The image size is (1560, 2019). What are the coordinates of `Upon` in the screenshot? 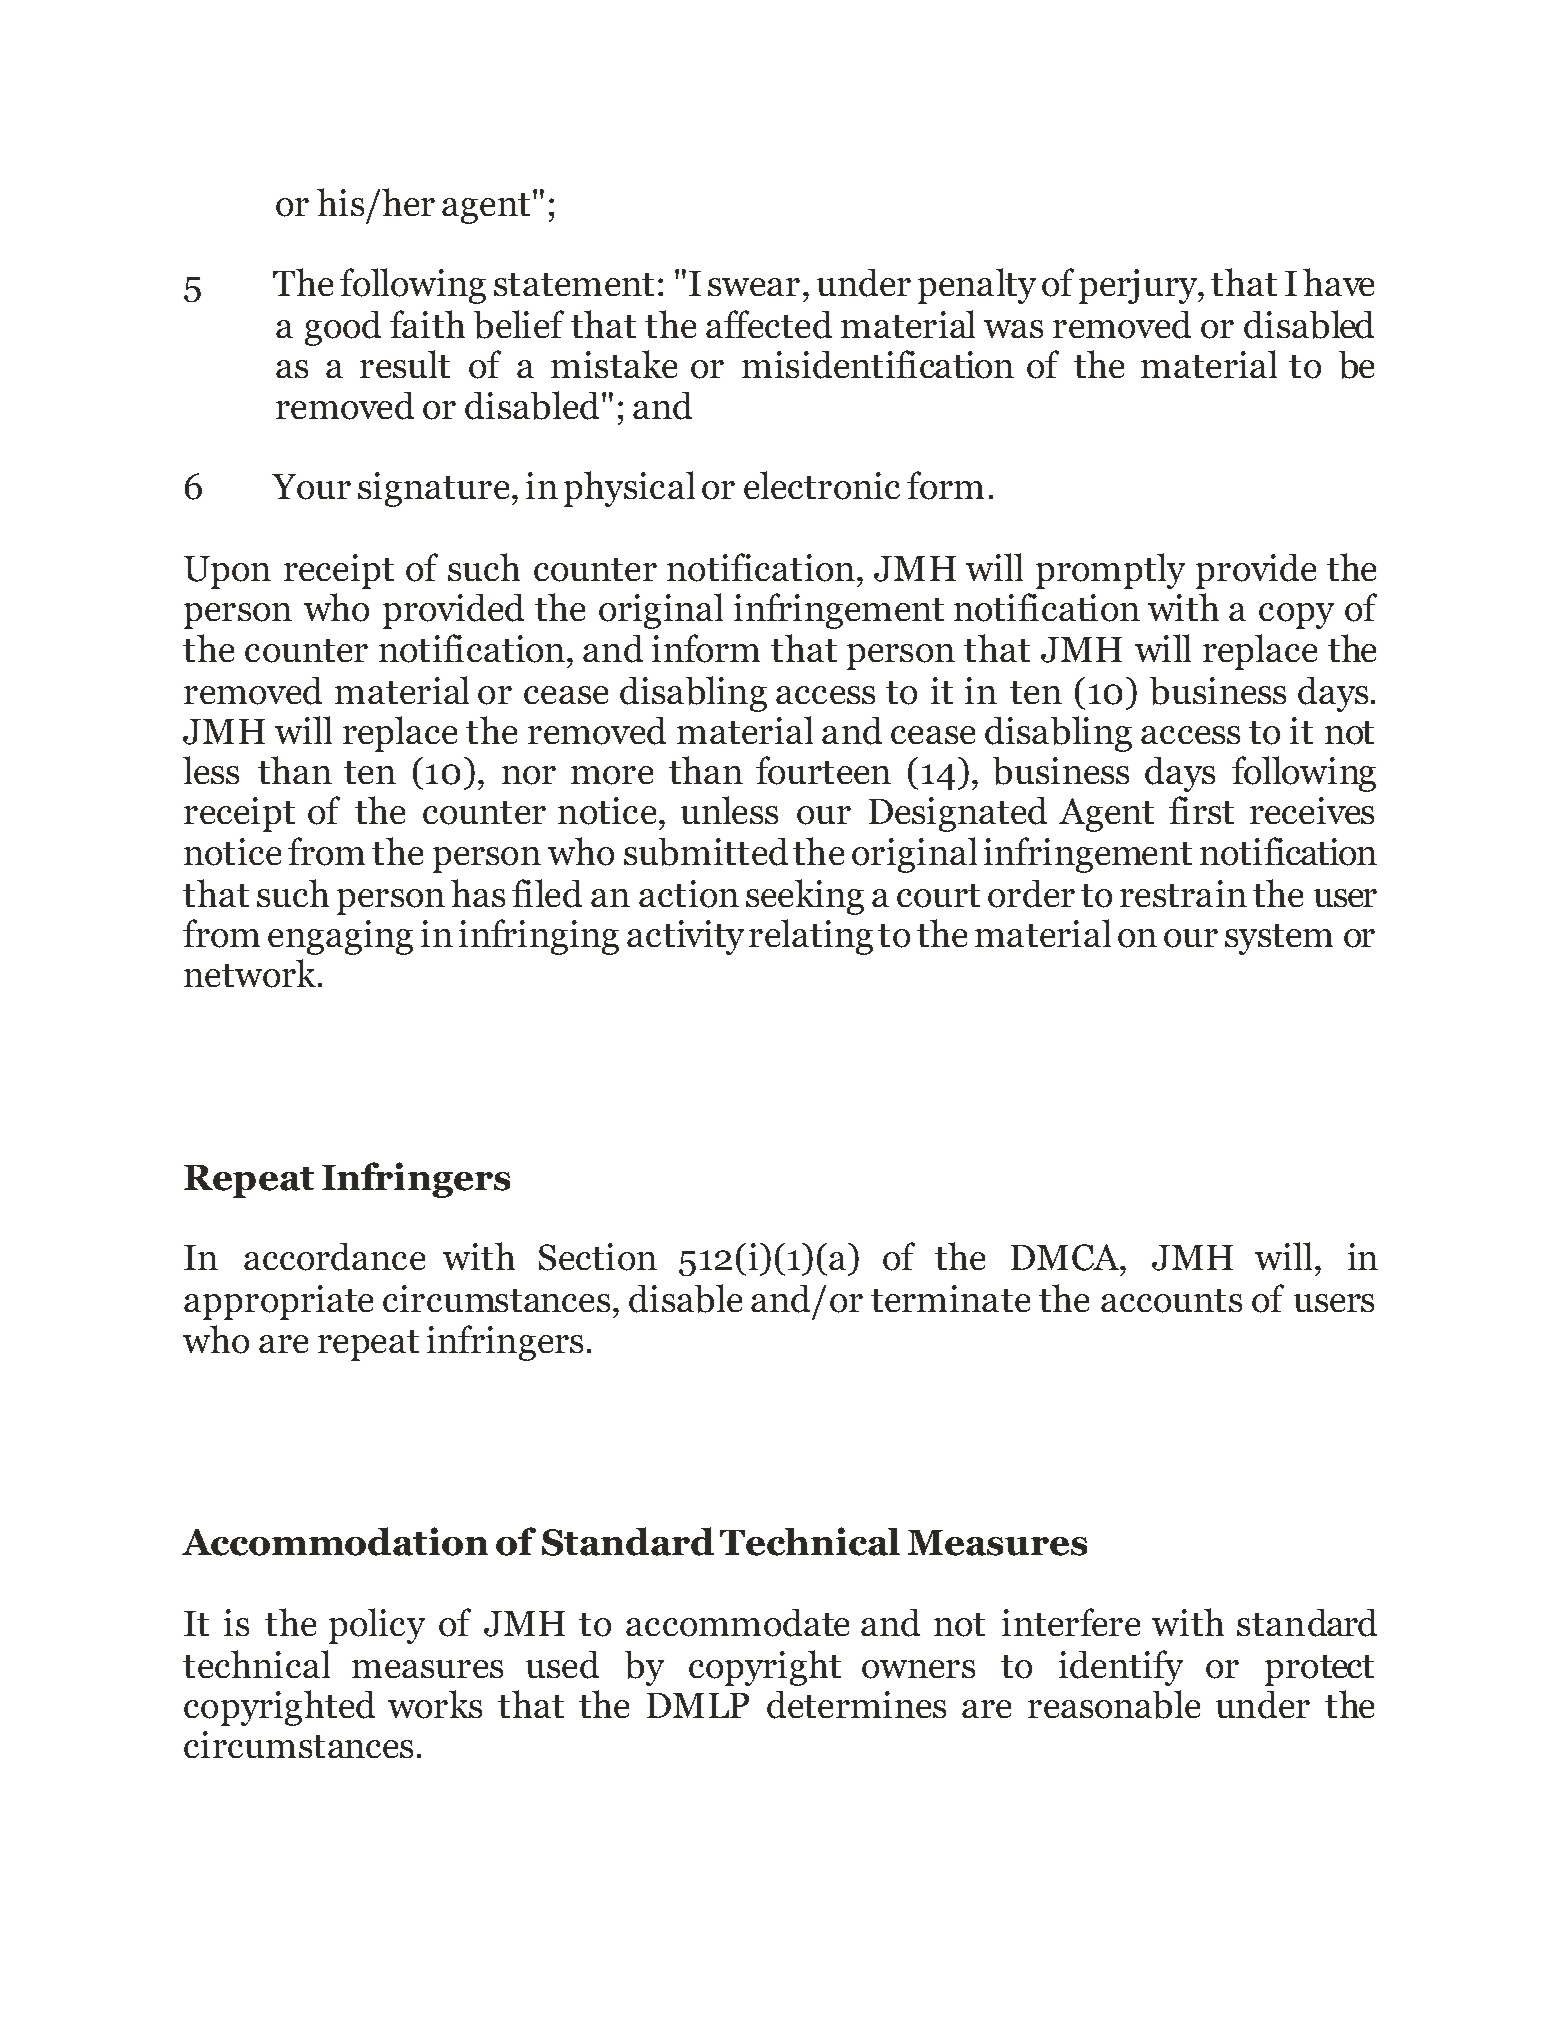 It's located at (227, 572).
